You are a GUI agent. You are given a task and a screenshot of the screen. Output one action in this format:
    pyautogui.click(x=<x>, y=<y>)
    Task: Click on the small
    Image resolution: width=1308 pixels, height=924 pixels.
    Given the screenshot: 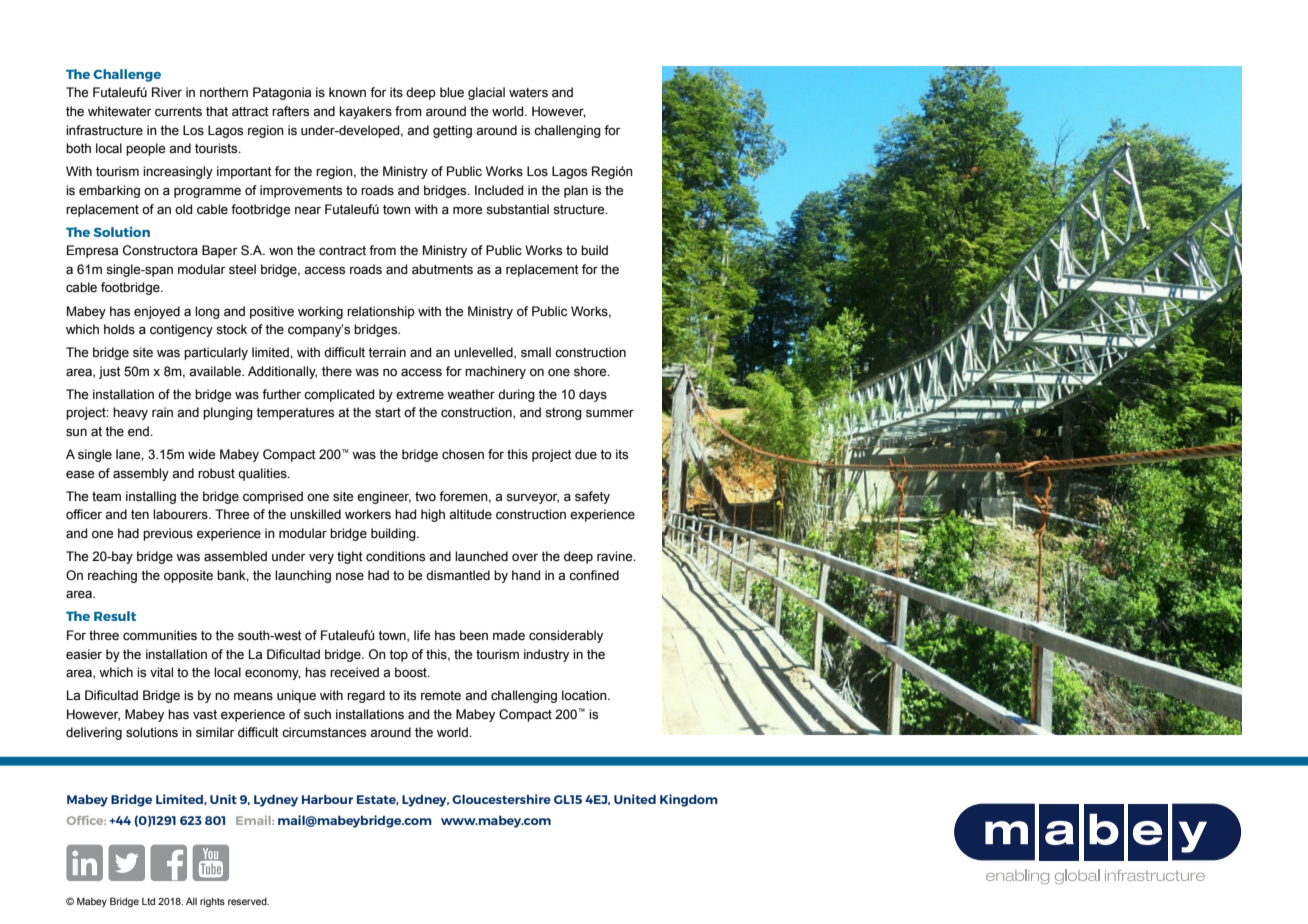 What is the action you would take?
    pyautogui.click(x=536, y=352)
